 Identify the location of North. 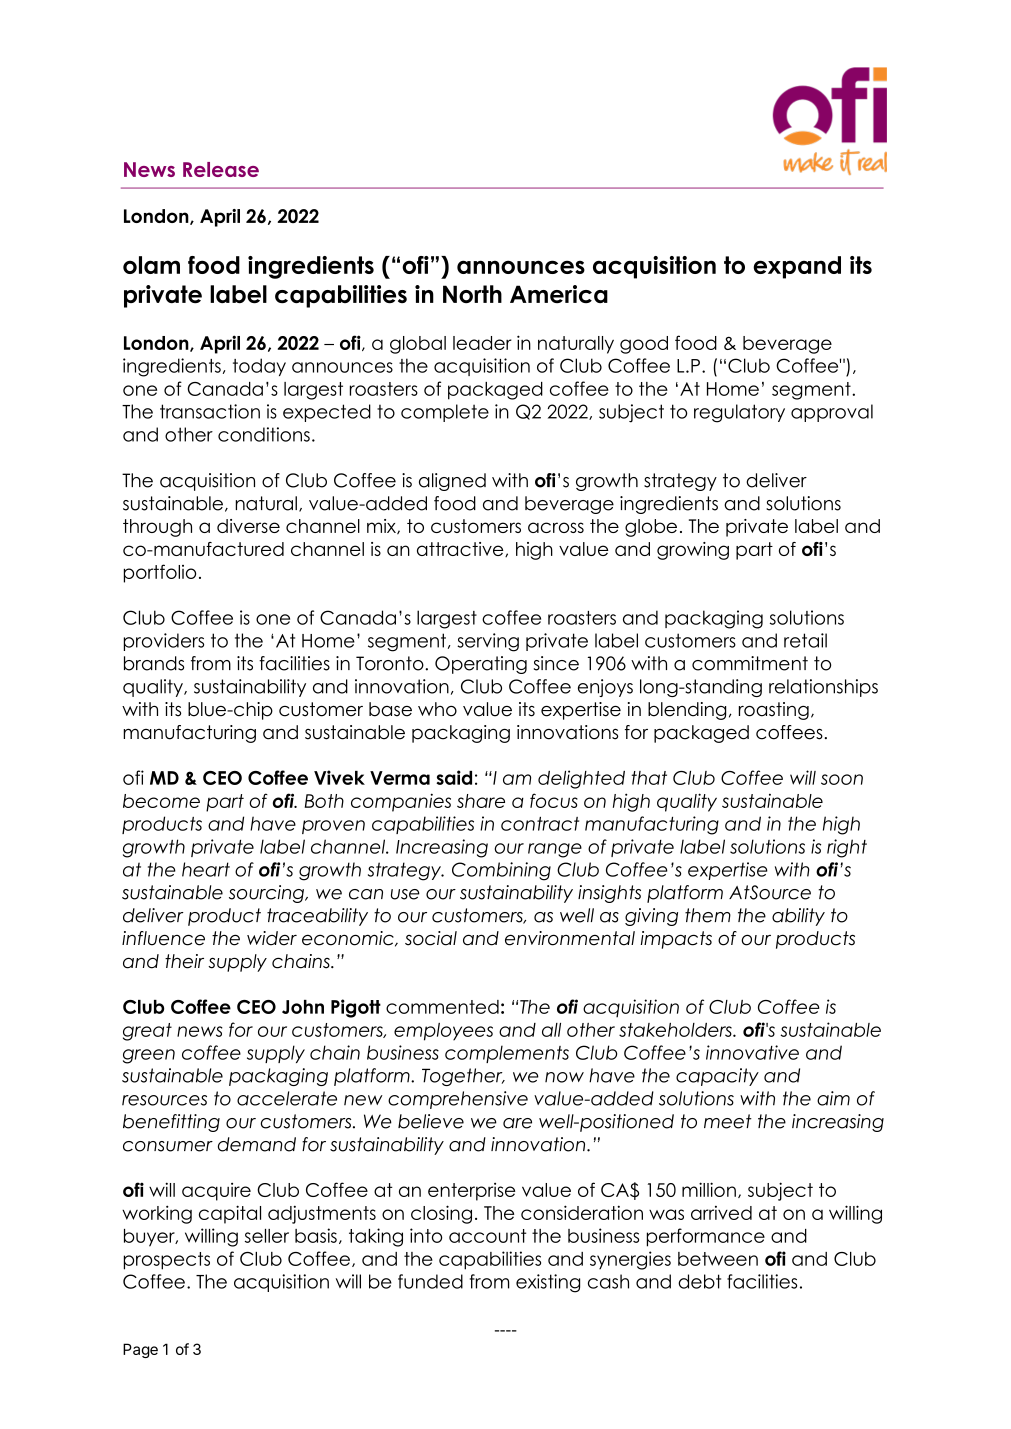
(472, 294).
